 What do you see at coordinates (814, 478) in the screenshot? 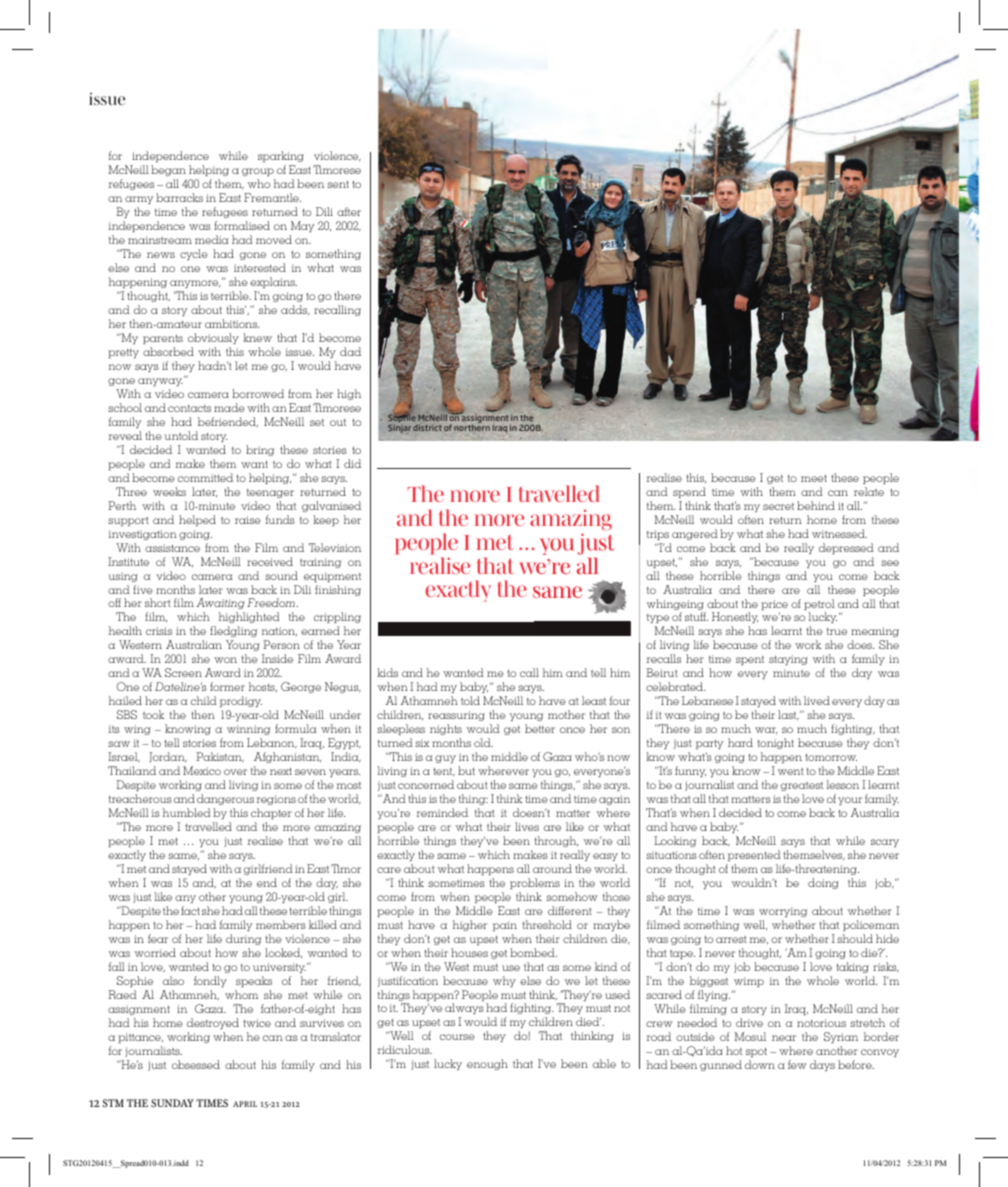
I see `meet` at bounding box center [814, 478].
